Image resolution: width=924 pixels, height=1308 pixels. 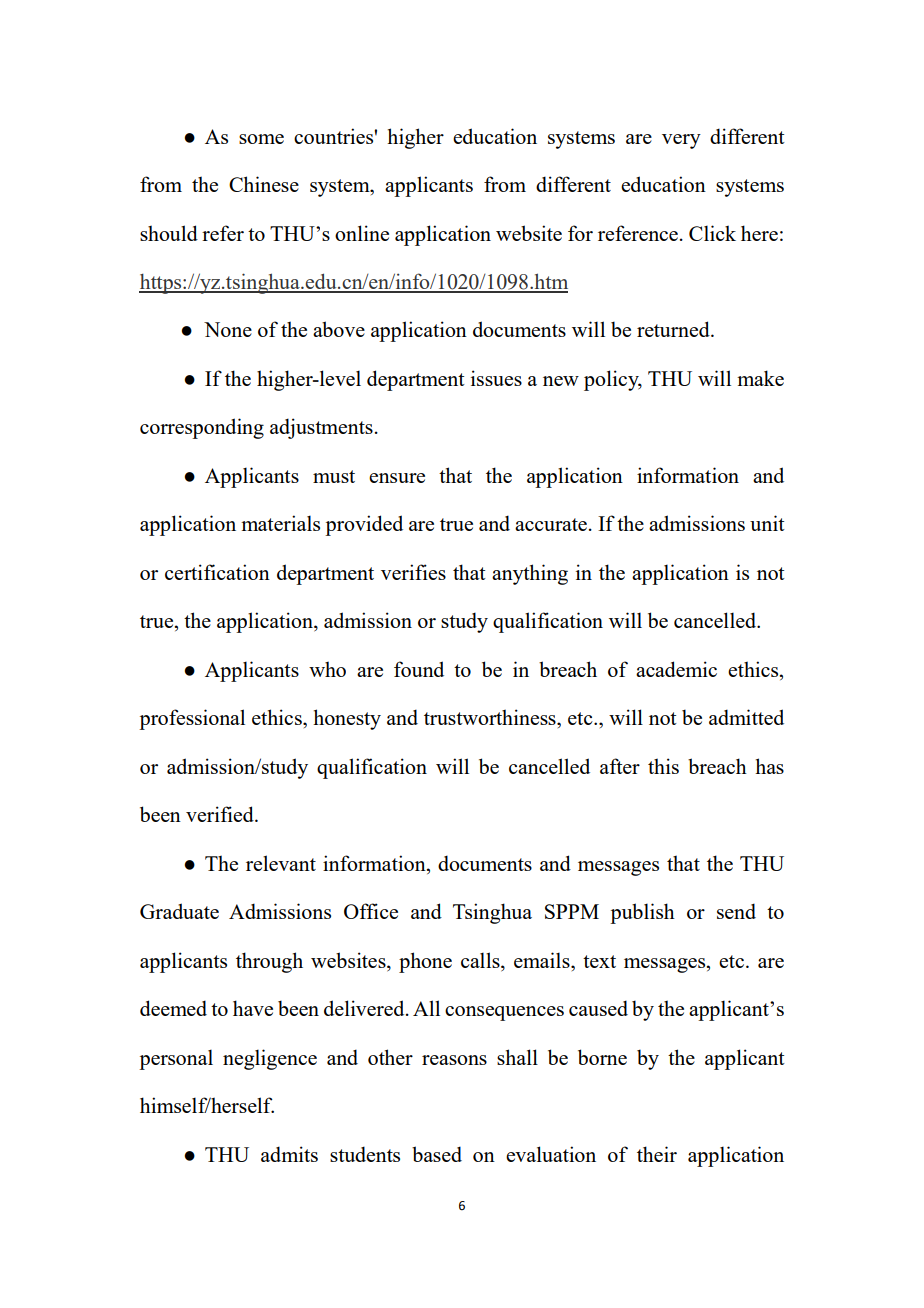 What do you see at coordinates (362, 233) in the page?
I see `online` at bounding box center [362, 233].
